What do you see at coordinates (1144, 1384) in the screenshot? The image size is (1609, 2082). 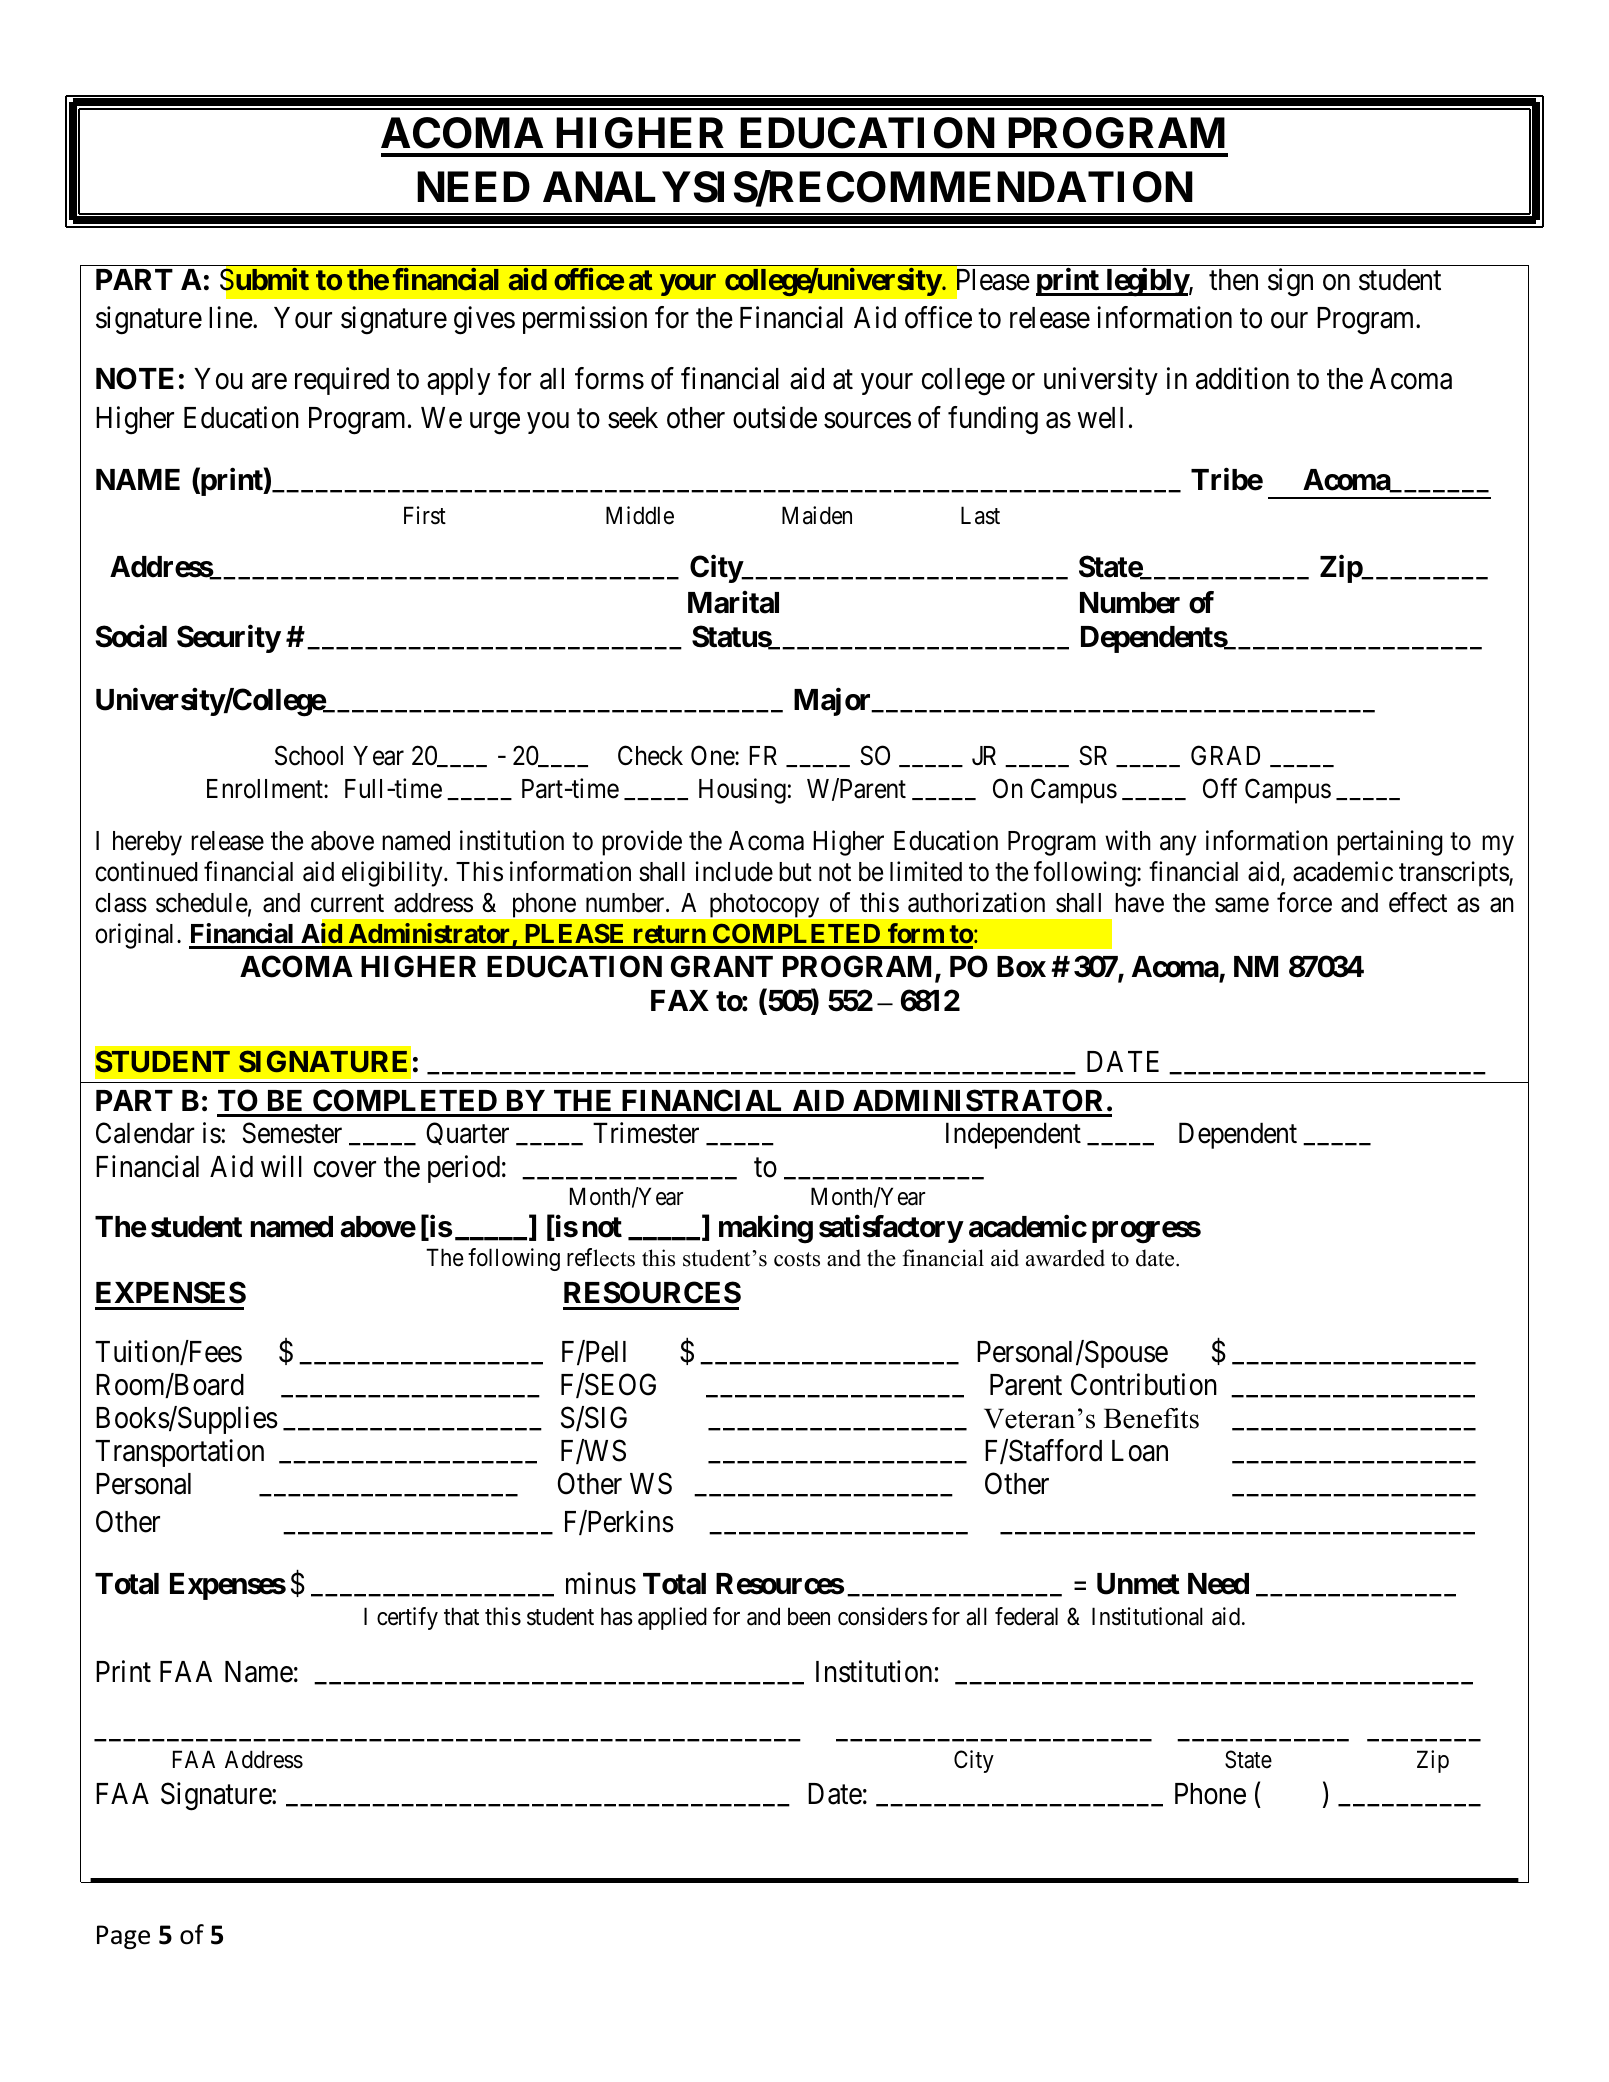 I see `Contribution` at bounding box center [1144, 1384].
